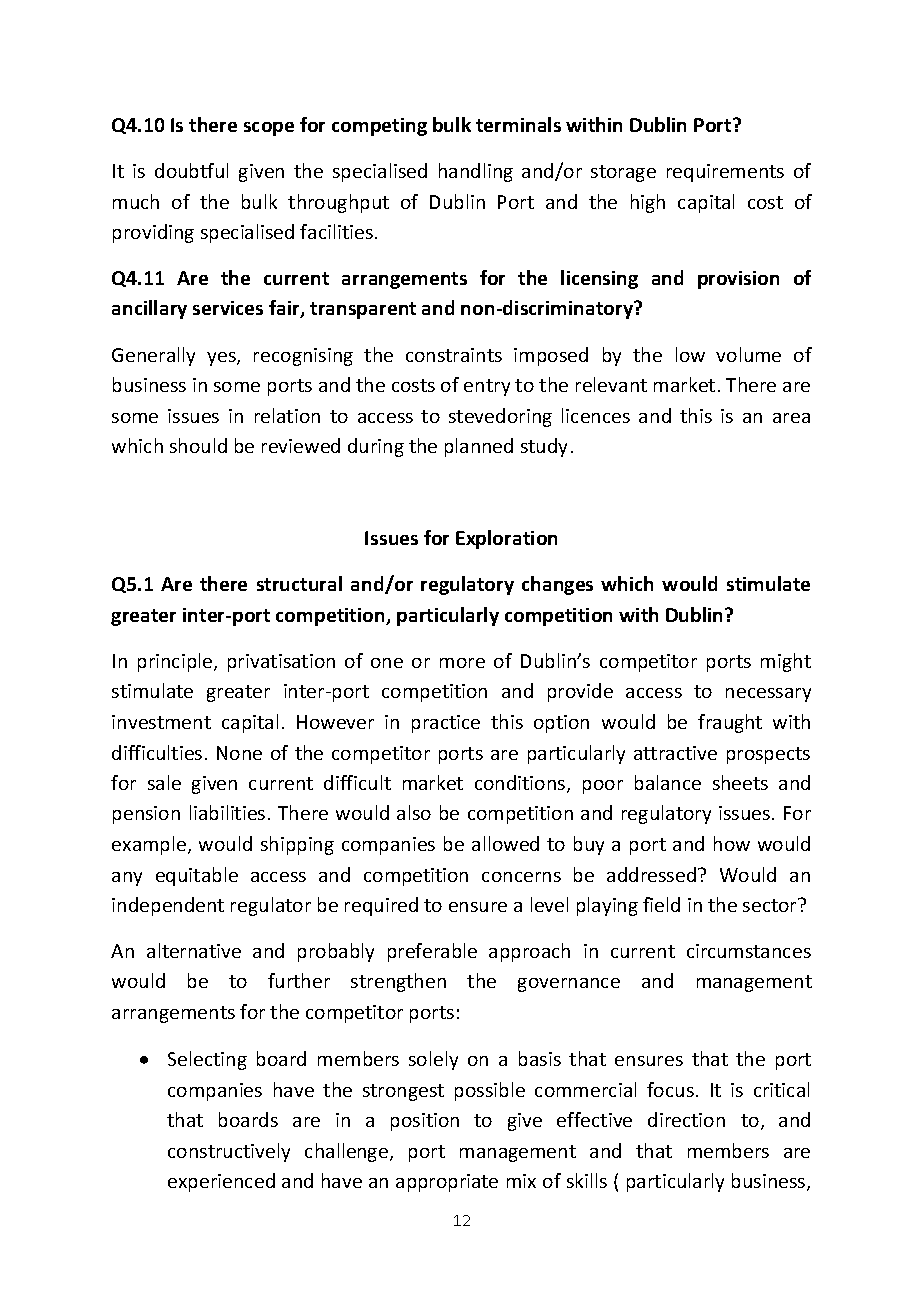  Describe the element at coordinates (725, 173) in the screenshot. I see `requirements` at that location.
